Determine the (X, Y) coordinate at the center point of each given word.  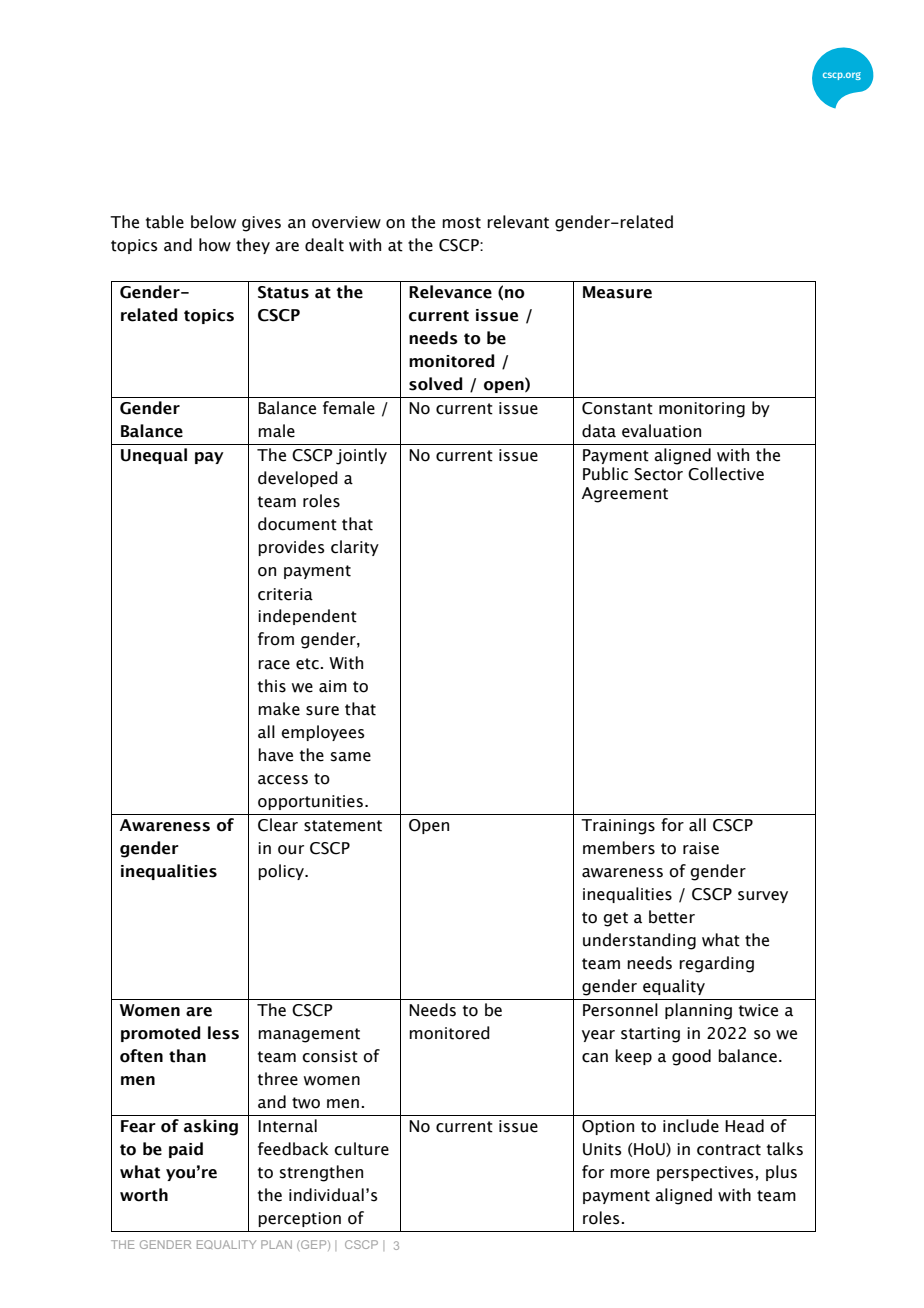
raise (701, 848)
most (461, 223)
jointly (361, 456)
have (275, 755)
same (351, 757)
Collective (726, 474)
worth (144, 1195)
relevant (518, 222)
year (598, 1036)
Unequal (154, 456)
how (215, 245)
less (223, 1033)
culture (361, 1149)
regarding (716, 964)
